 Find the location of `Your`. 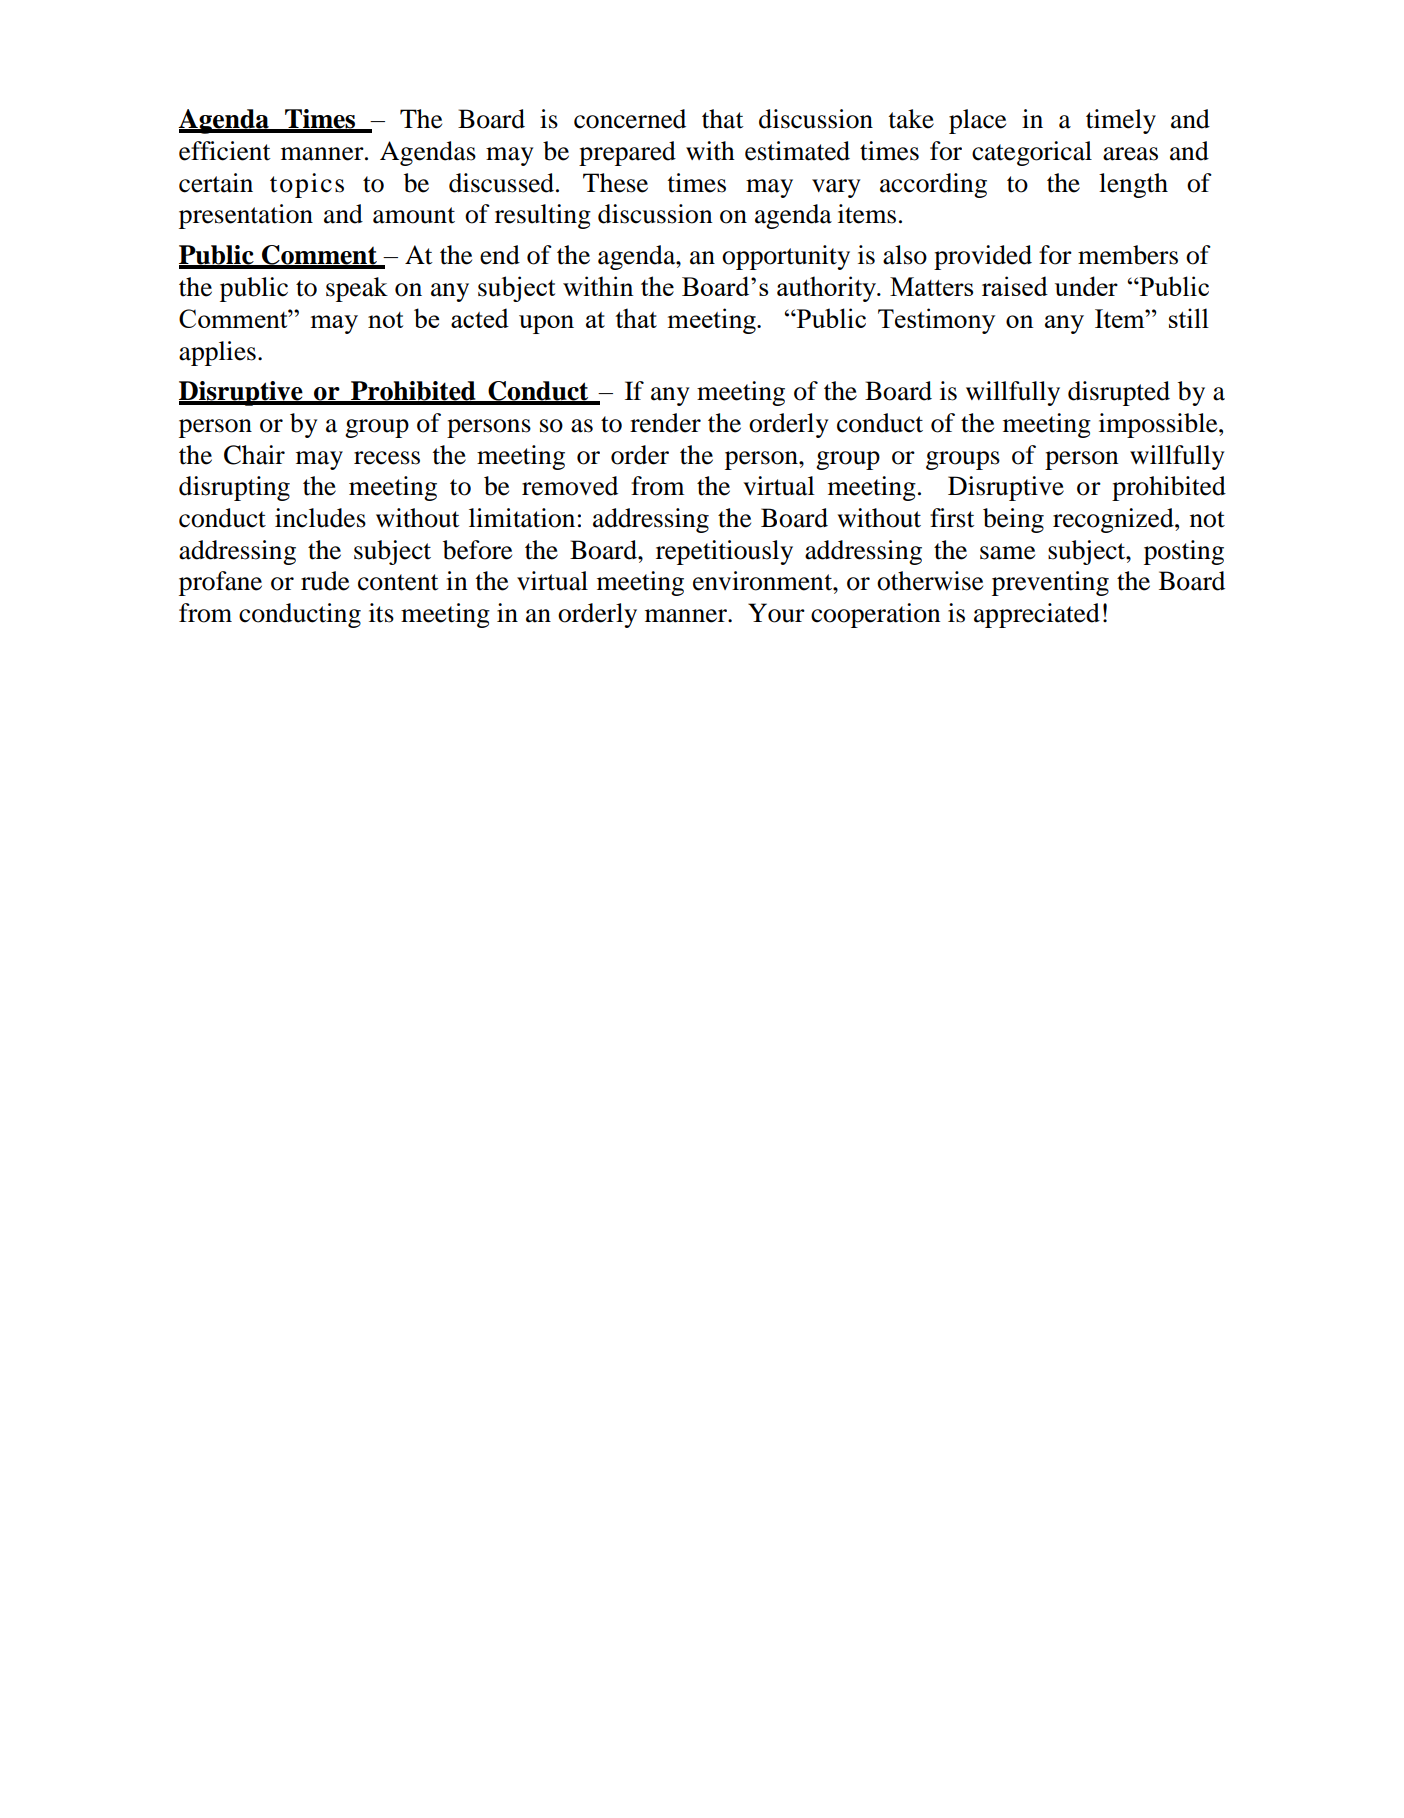

Your is located at coordinates (776, 613).
